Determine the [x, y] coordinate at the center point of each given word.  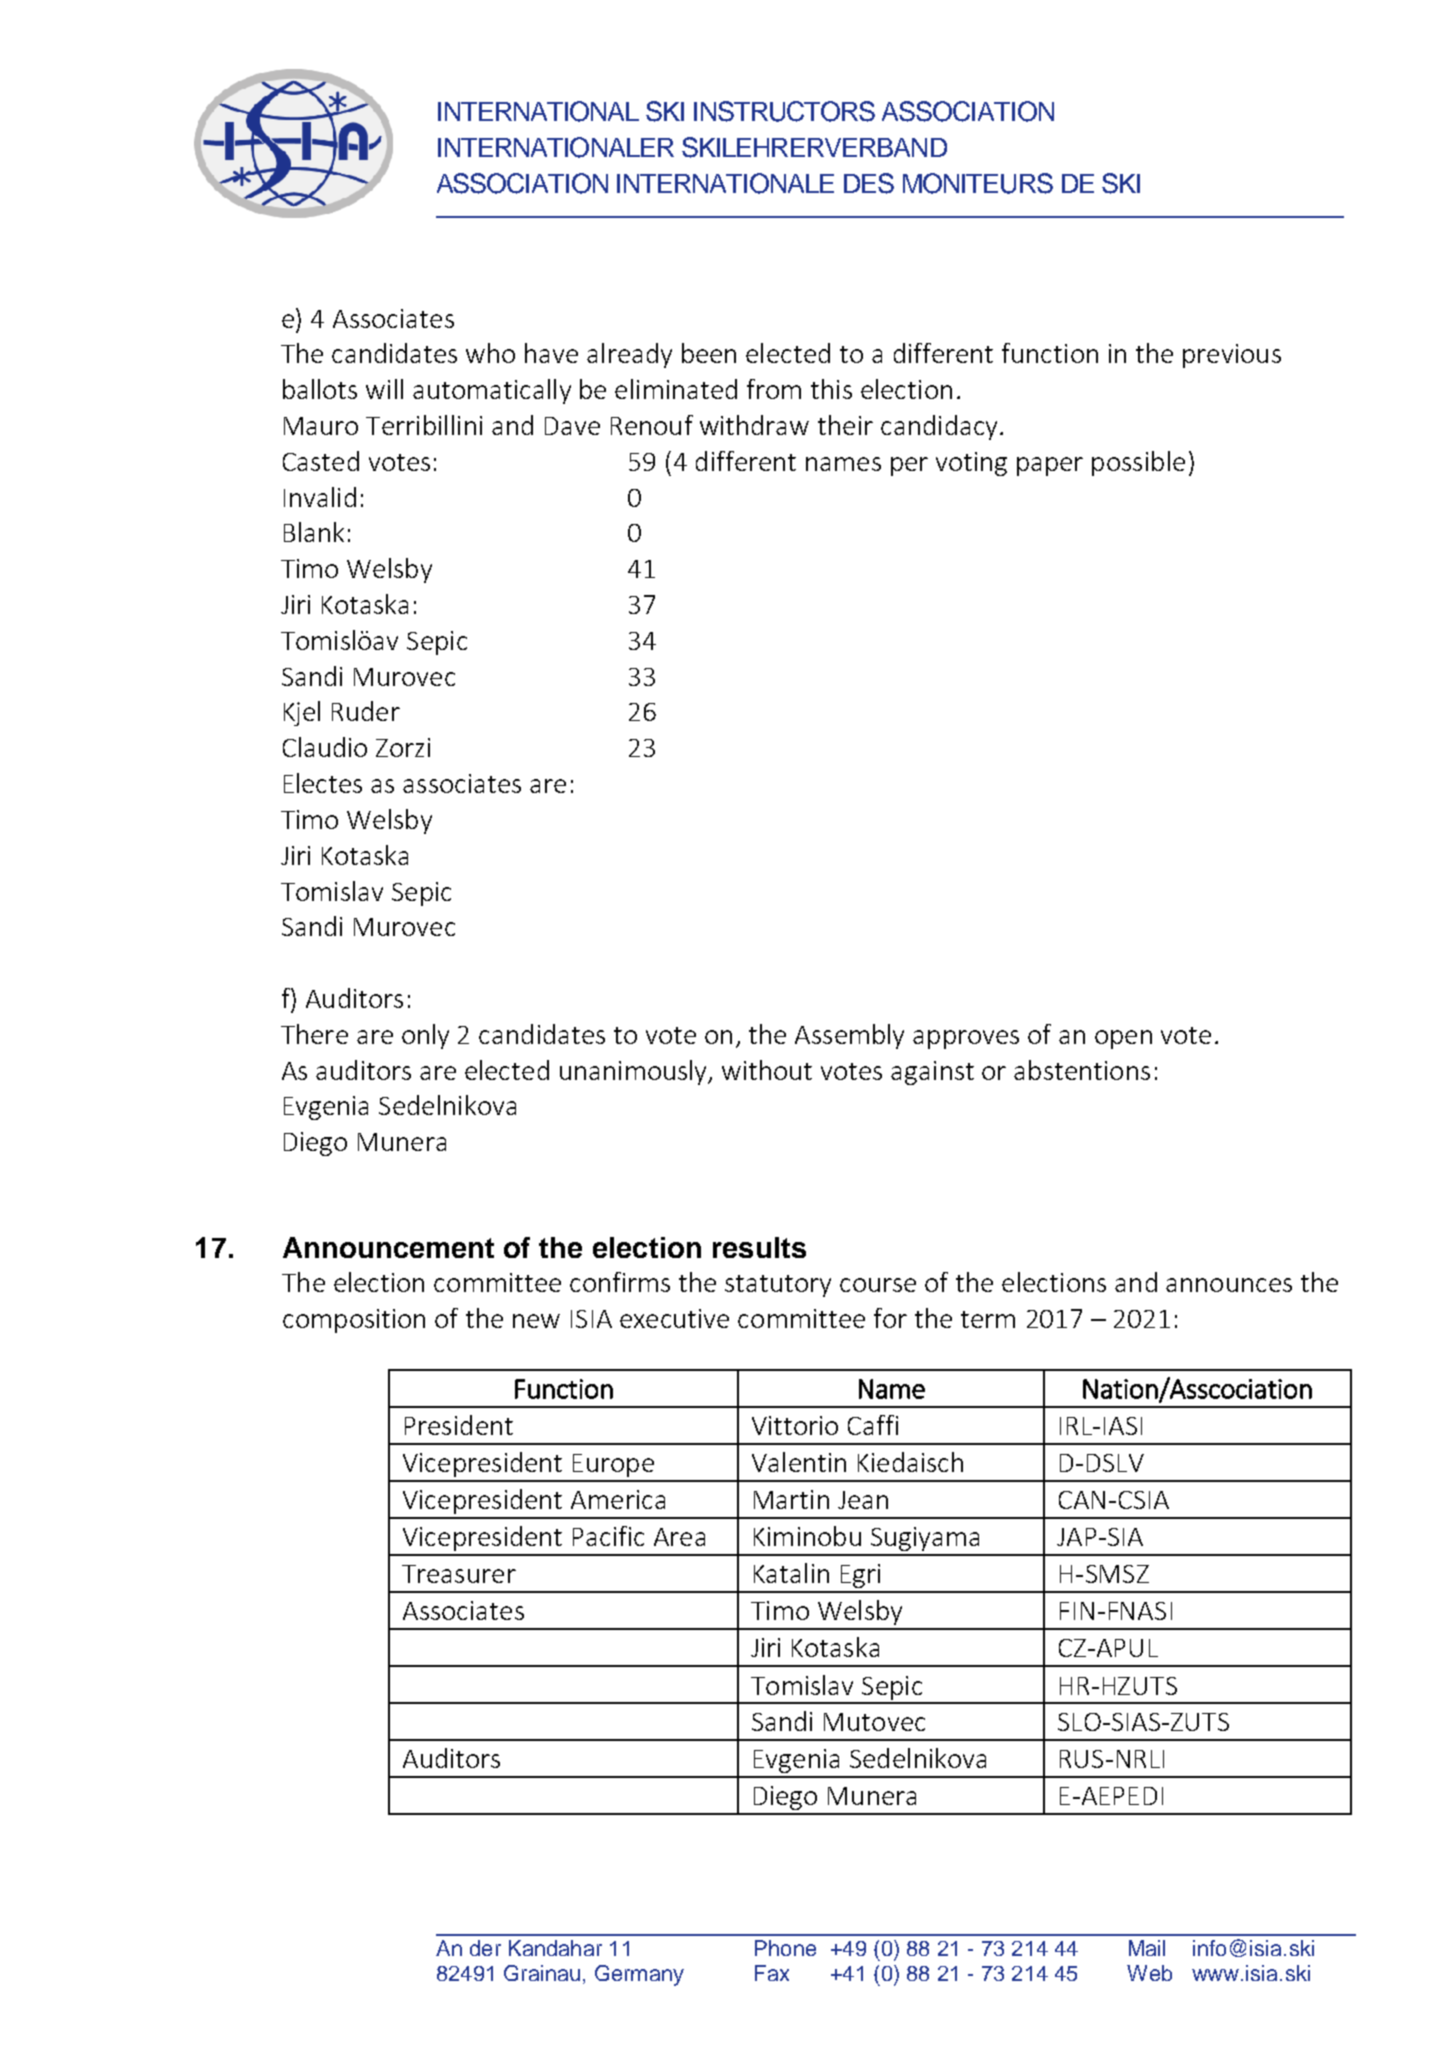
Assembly [849, 1036]
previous [1232, 356]
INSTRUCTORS [784, 111]
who [490, 353]
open [1123, 1039]
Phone [785, 1948]
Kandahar [555, 1948]
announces [1229, 1285]
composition [354, 1321]
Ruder [366, 711]
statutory [778, 1286]
